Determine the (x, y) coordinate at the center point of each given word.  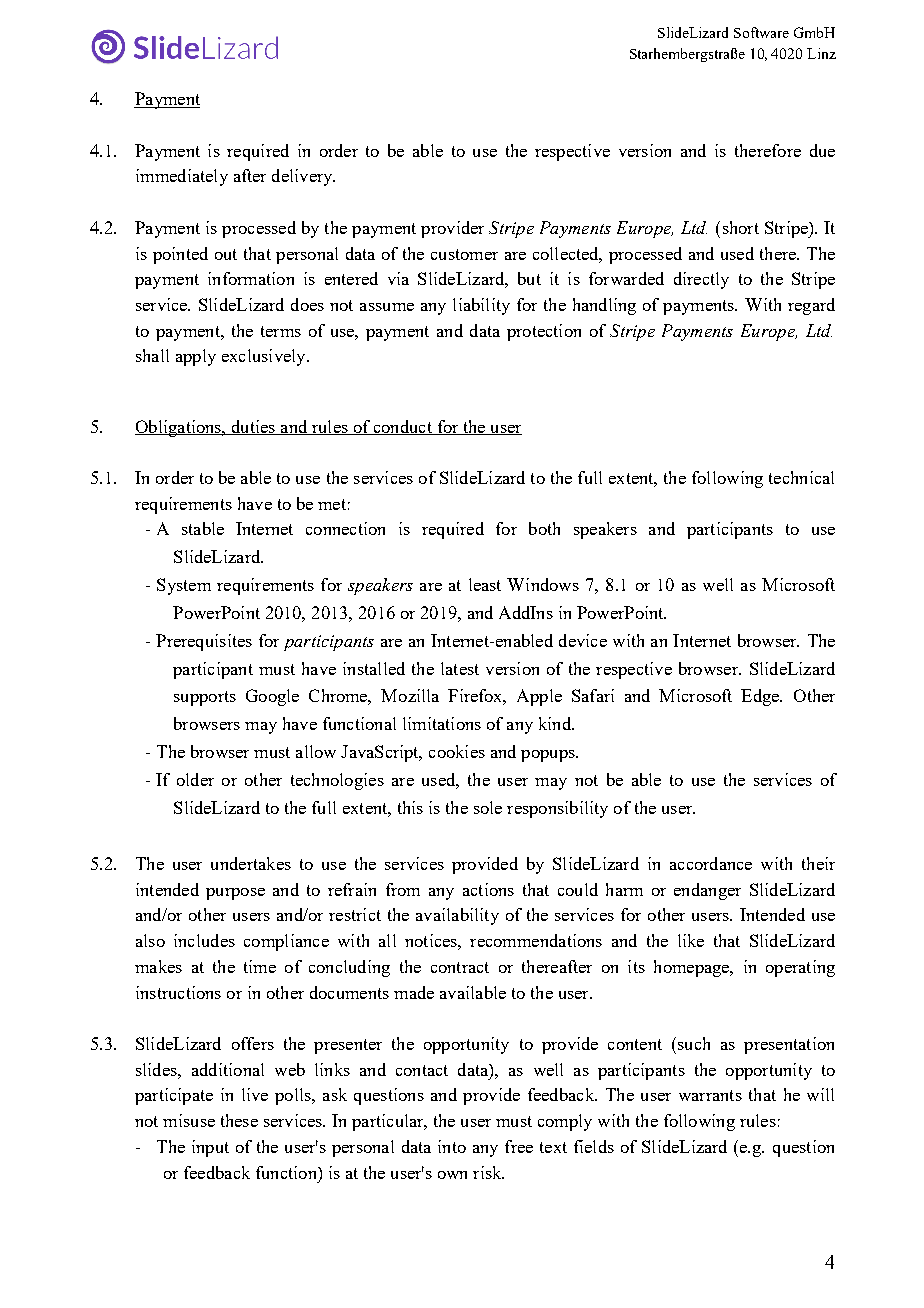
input (210, 1148)
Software (761, 32)
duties (253, 427)
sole (488, 807)
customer (464, 254)
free (519, 1146)
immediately (182, 177)
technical (801, 477)
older (195, 779)
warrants (710, 1095)
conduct (402, 427)
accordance (711, 863)
